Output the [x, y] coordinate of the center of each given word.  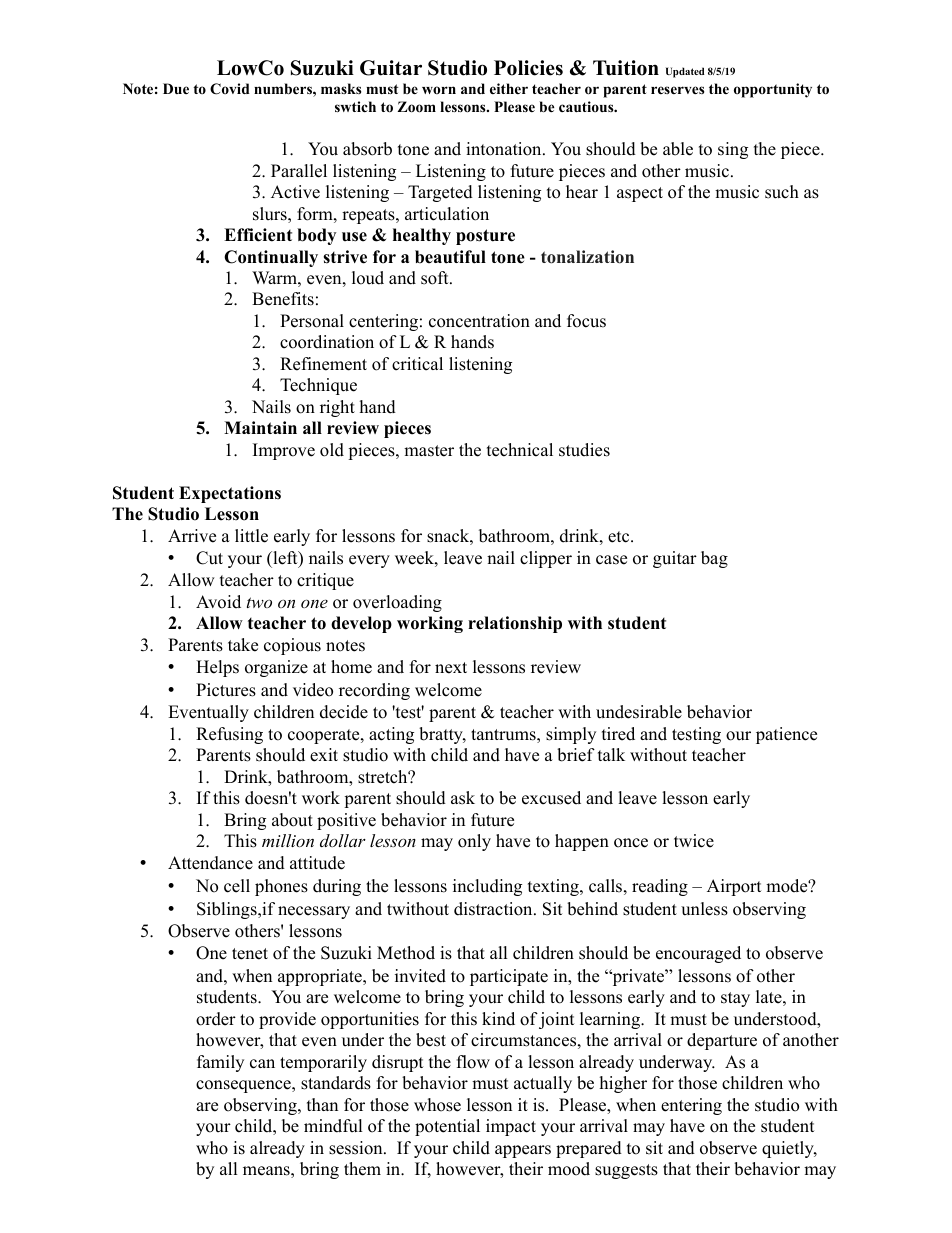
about [292, 820]
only [474, 842]
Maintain [260, 427]
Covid [230, 89]
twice [694, 841]
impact [511, 1127]
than [322, 1104]
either [509, 88]
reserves [677, 90]
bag [714, 559]
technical [520, 450]
